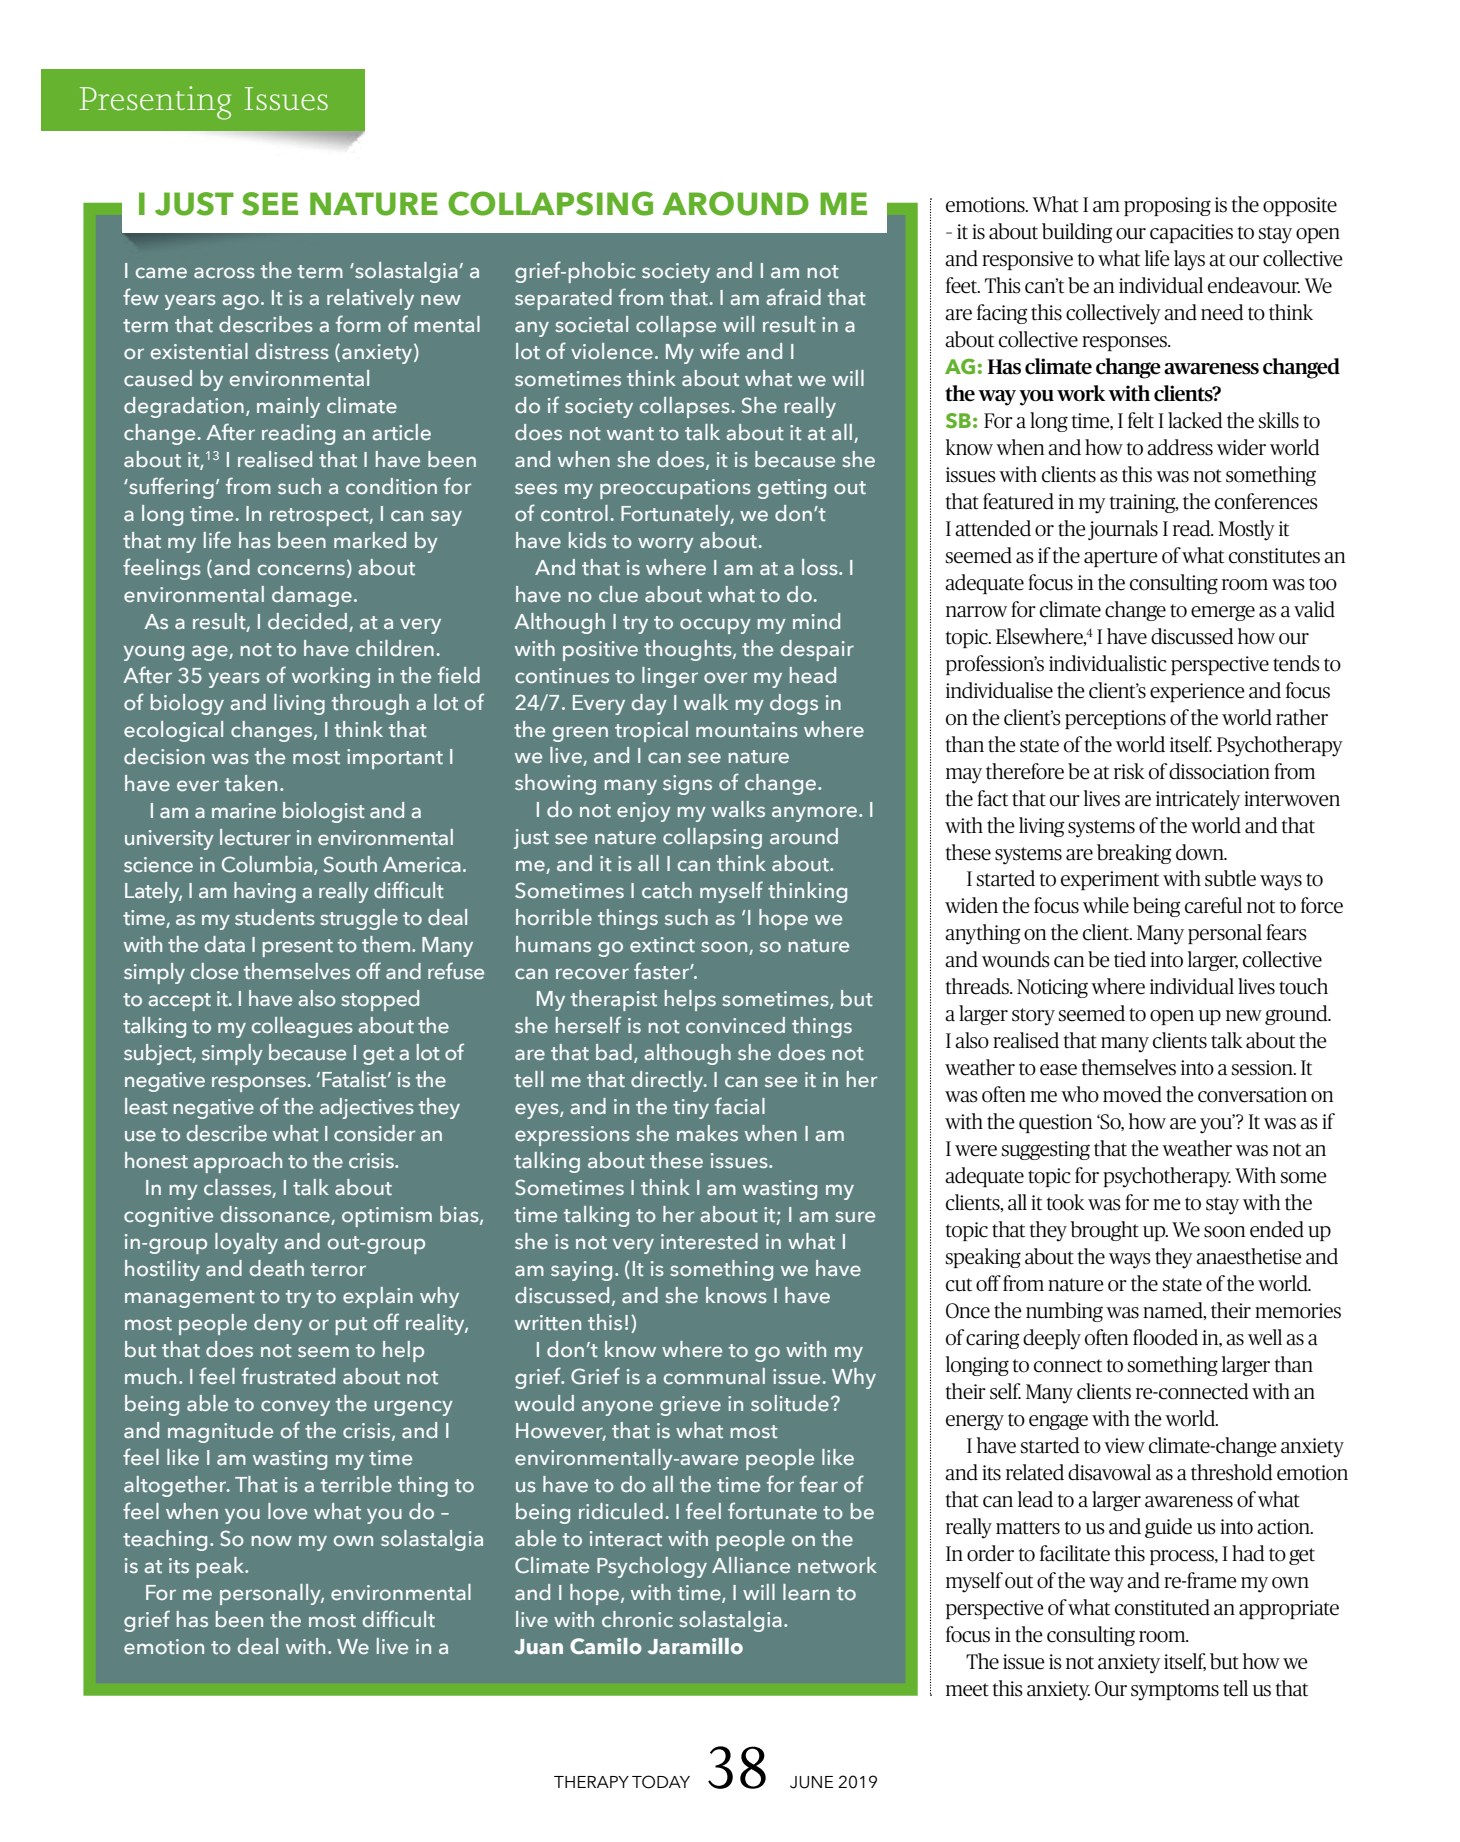 This screenshot has height=1842, width=1460. I want to click on symptoms, so click(1175, 1692).
